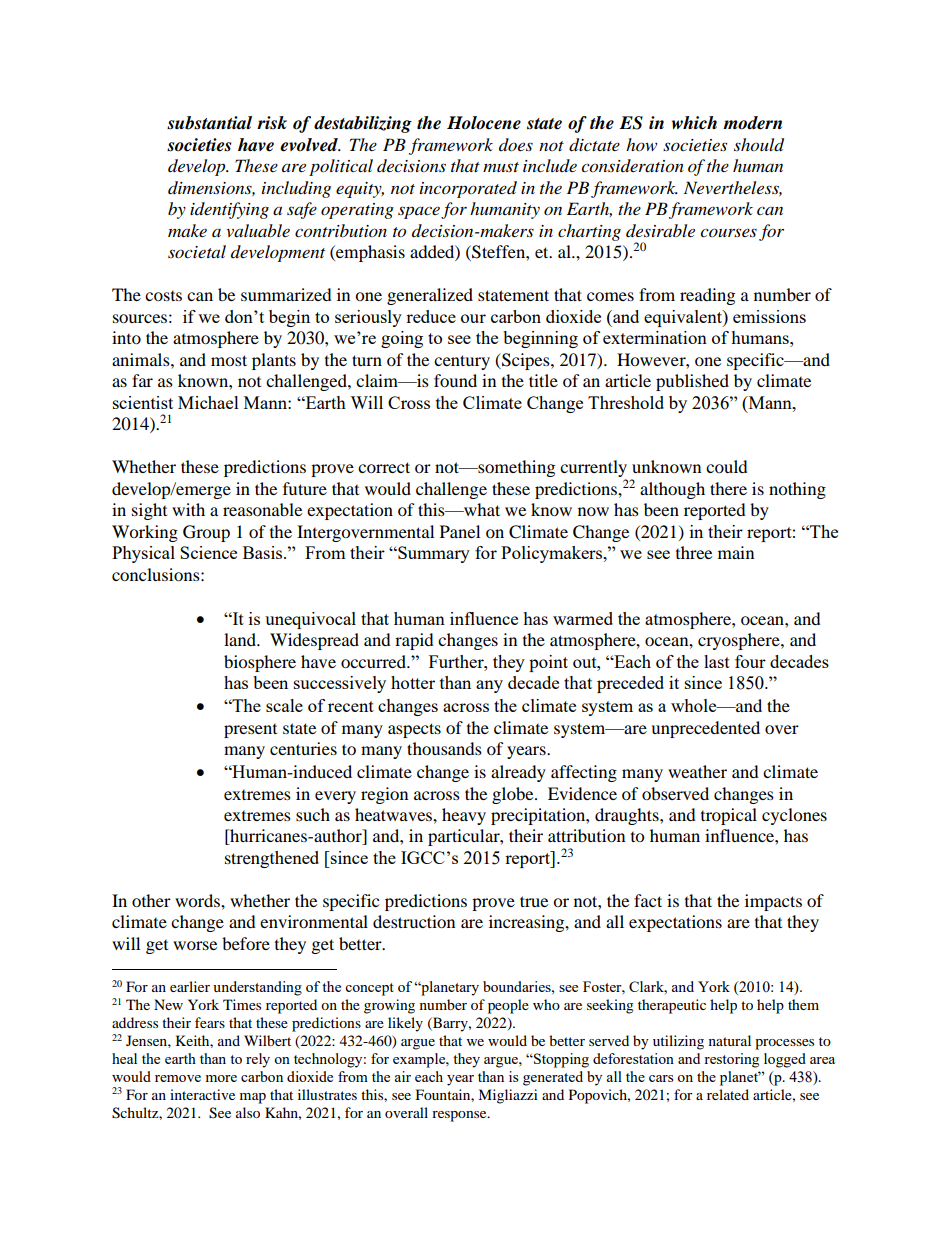  Describe the element at coordinates (727, 466) in the screenshot. I see `could` at that location.
